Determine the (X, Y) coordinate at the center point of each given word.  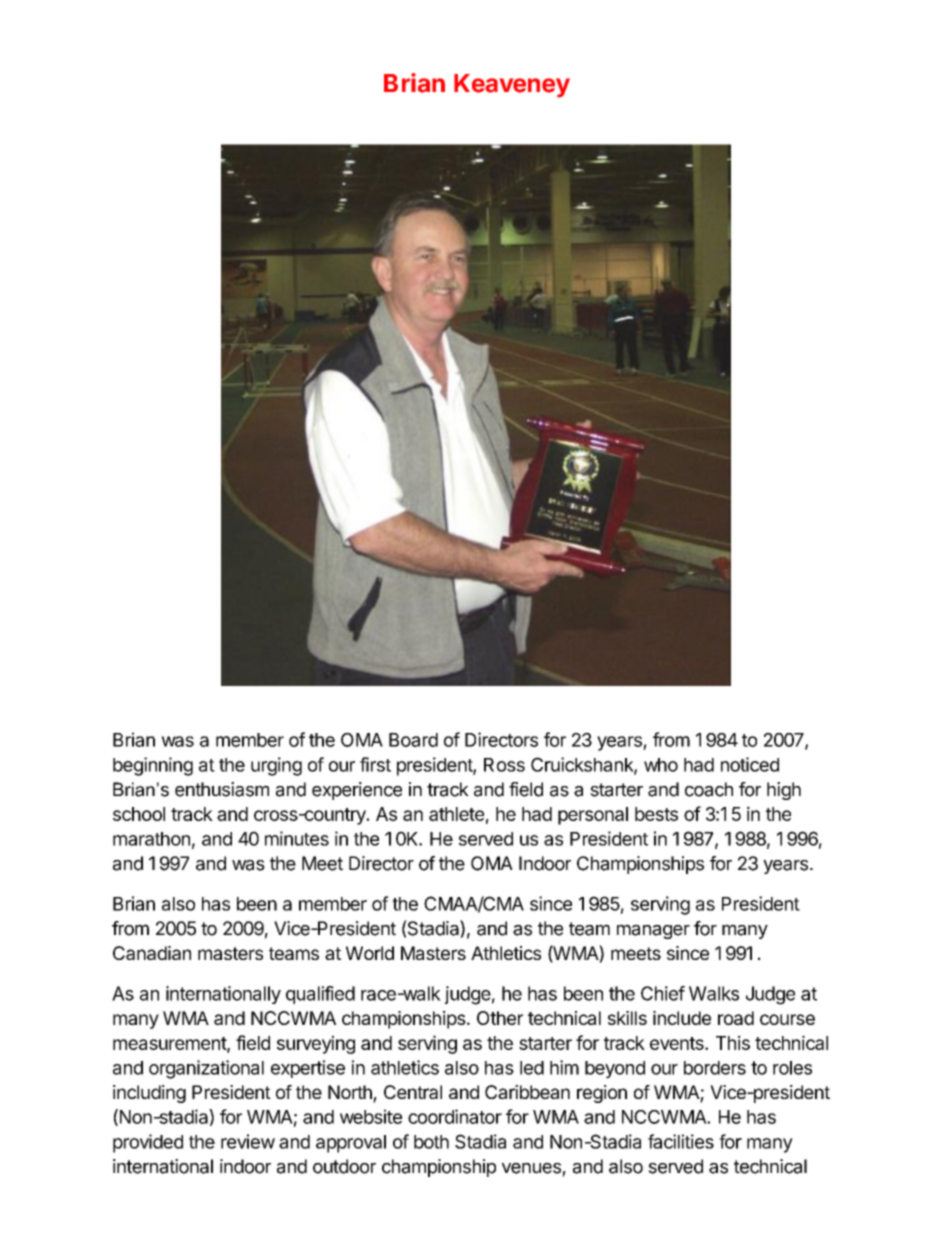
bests (656, 814)
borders (715, 1068)
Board (413, 740)
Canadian (152, 953)
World (370, 953)
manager (653, 931)
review (248, 1141)
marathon (151, 839)
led (532, 1068)
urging (276, 766)
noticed (750, 764)
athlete (456, 814)
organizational (206, 1069)
